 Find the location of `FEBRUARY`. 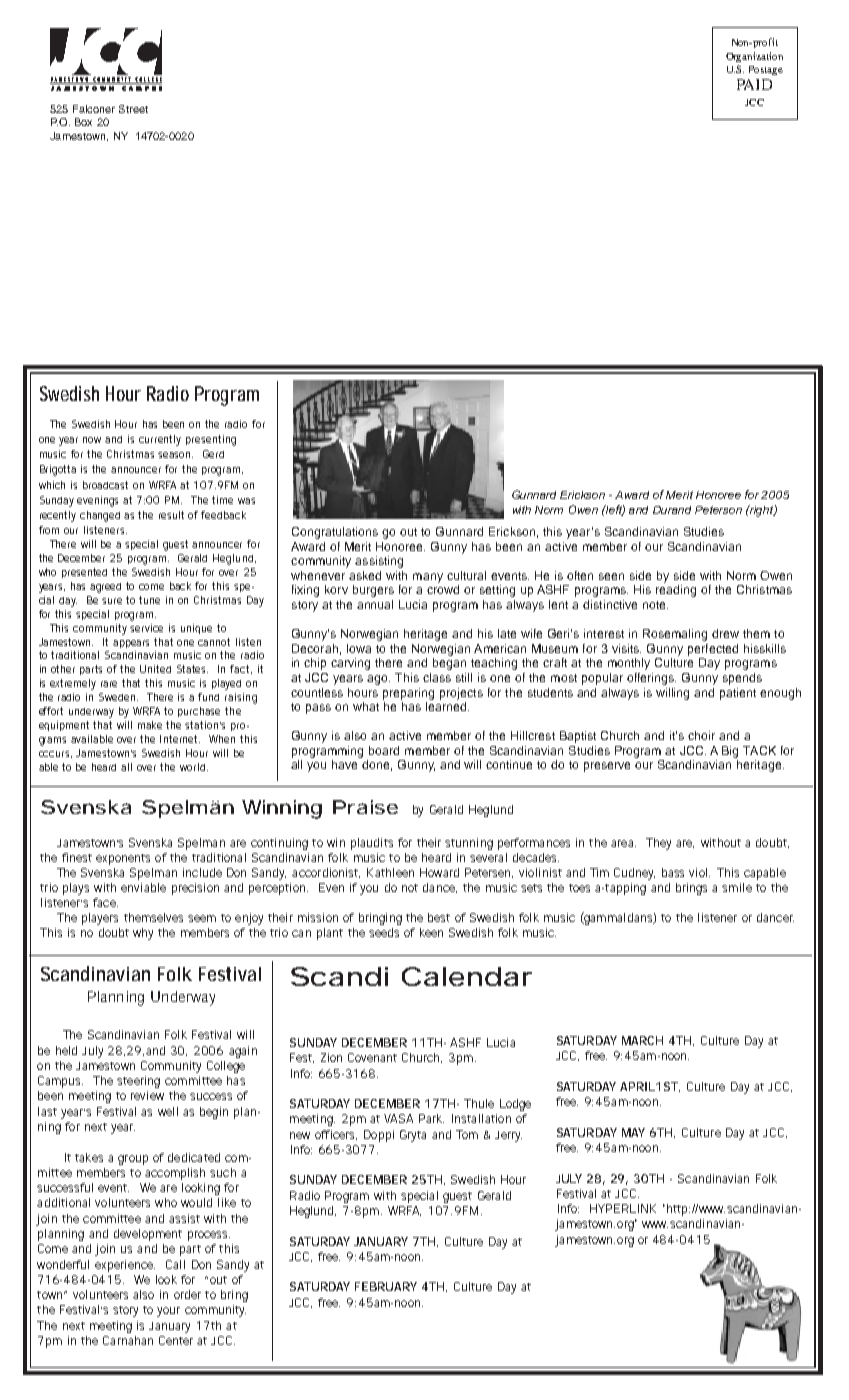

FEBRUARY is located at coordinates (386, 1286).
